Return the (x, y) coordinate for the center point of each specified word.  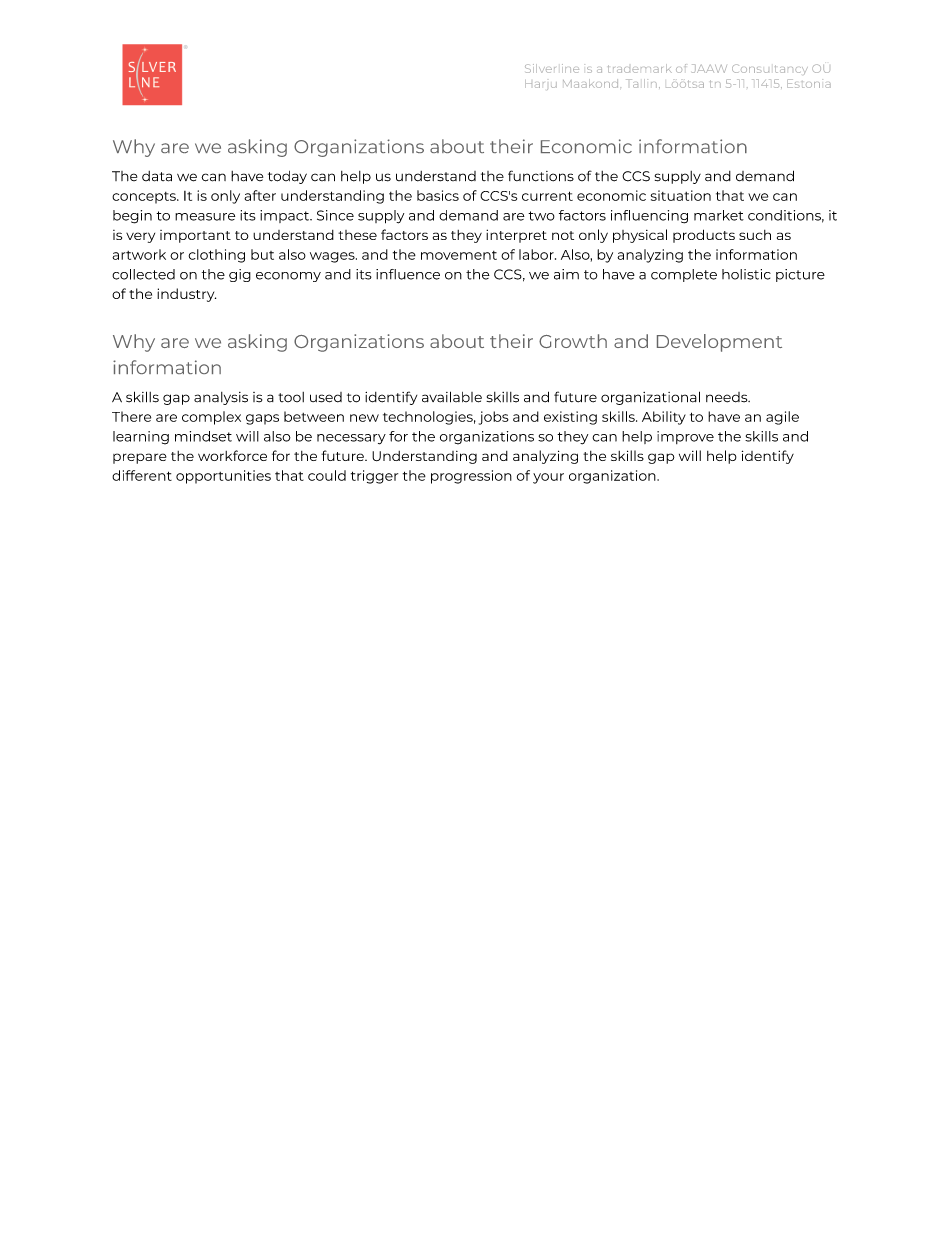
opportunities (223, 477)
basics (438, 195)
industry (186, 295)
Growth (573, 341)
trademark (640, 68)
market (719, 215)
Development (719, 343)
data (157, 176)
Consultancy (770, 69)
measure (205, 217)
